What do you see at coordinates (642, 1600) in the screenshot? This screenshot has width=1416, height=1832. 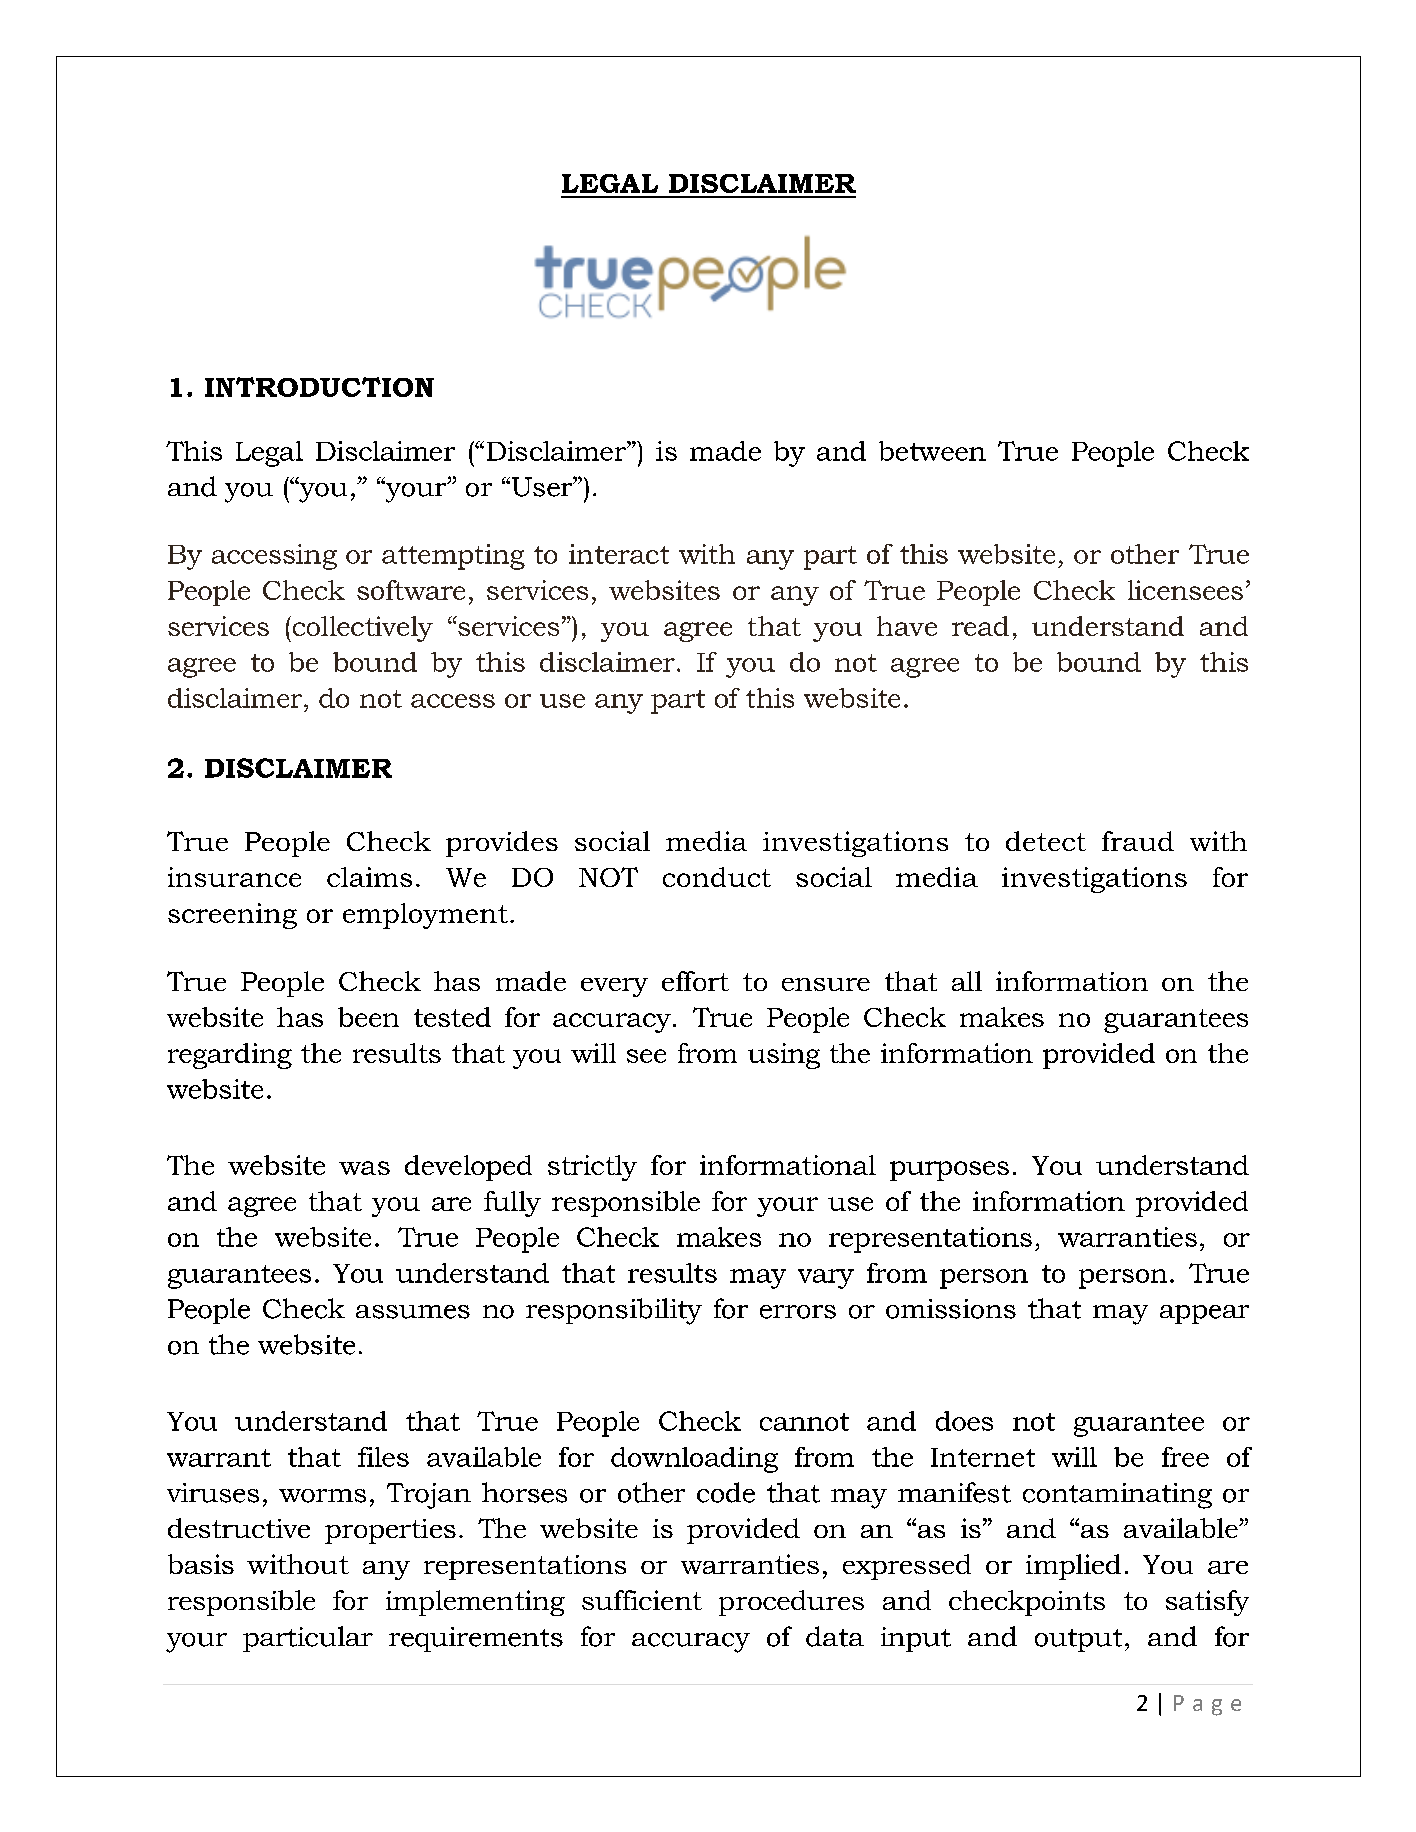 I see `sufficient` at bounding box center [642, 1600].
